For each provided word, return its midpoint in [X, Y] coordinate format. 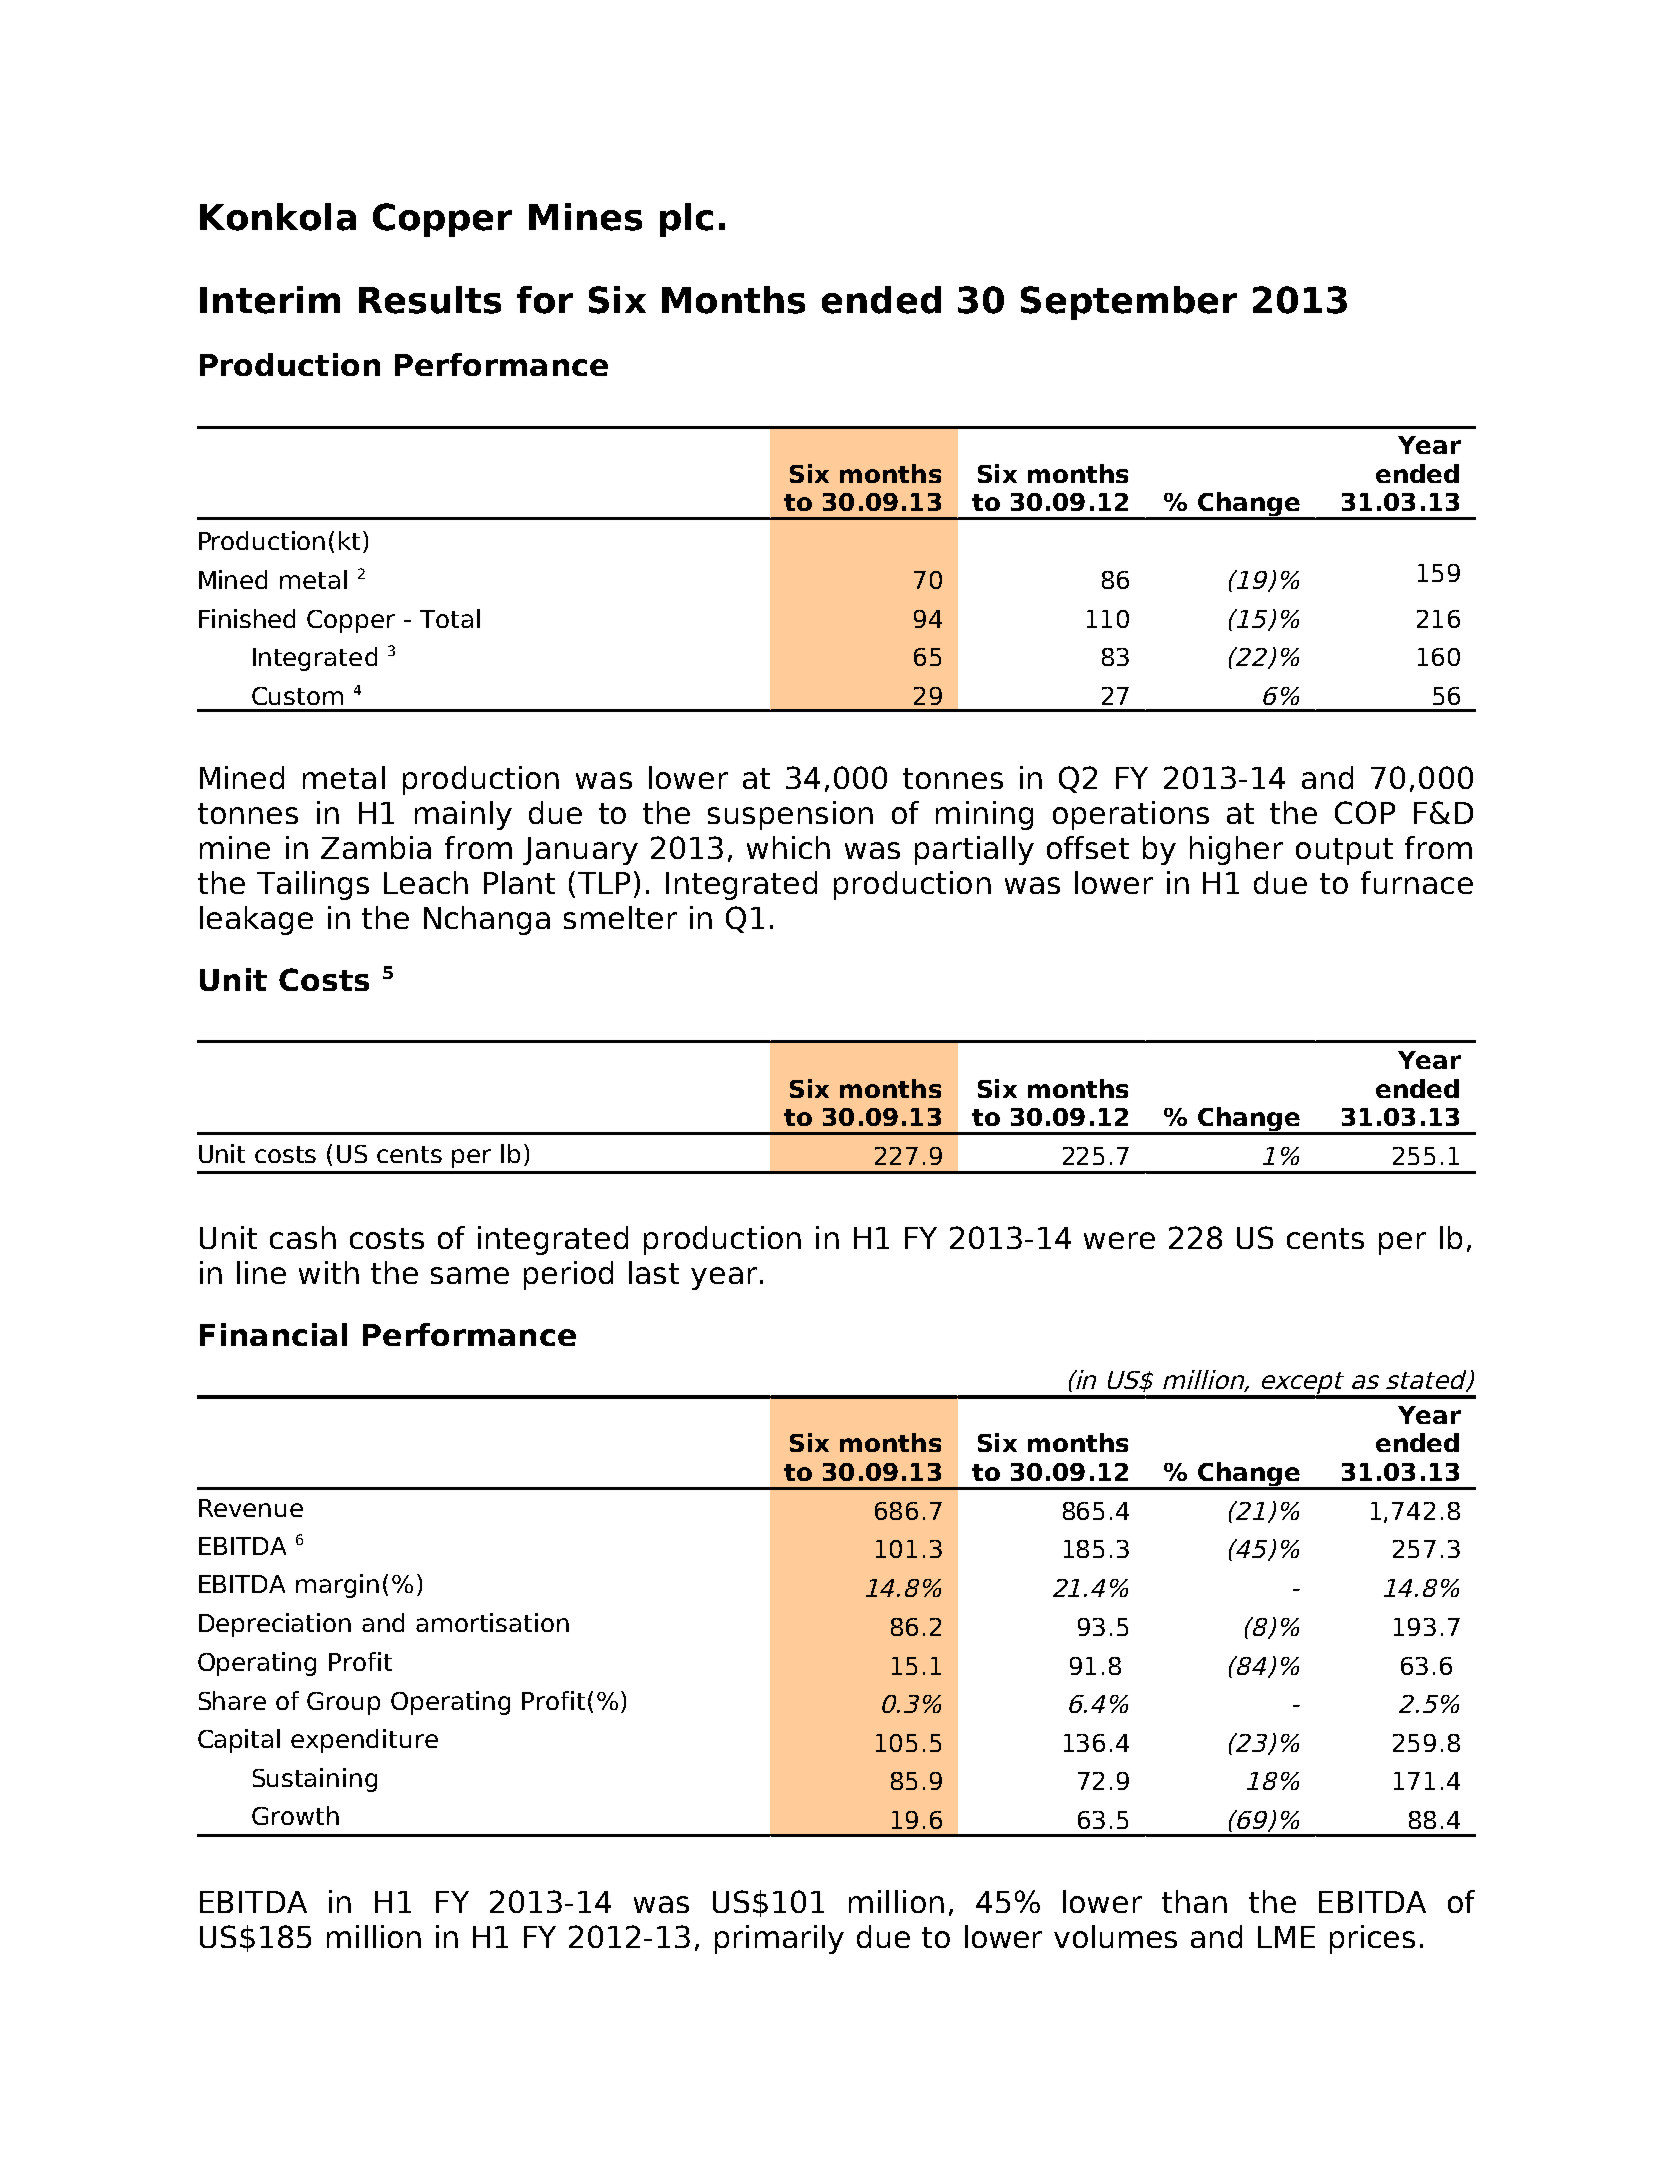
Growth [295, 1815]
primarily [779, 1939]
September [1129, 303]
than [1194, 1901]
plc [686, 220]
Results [430, 300]
